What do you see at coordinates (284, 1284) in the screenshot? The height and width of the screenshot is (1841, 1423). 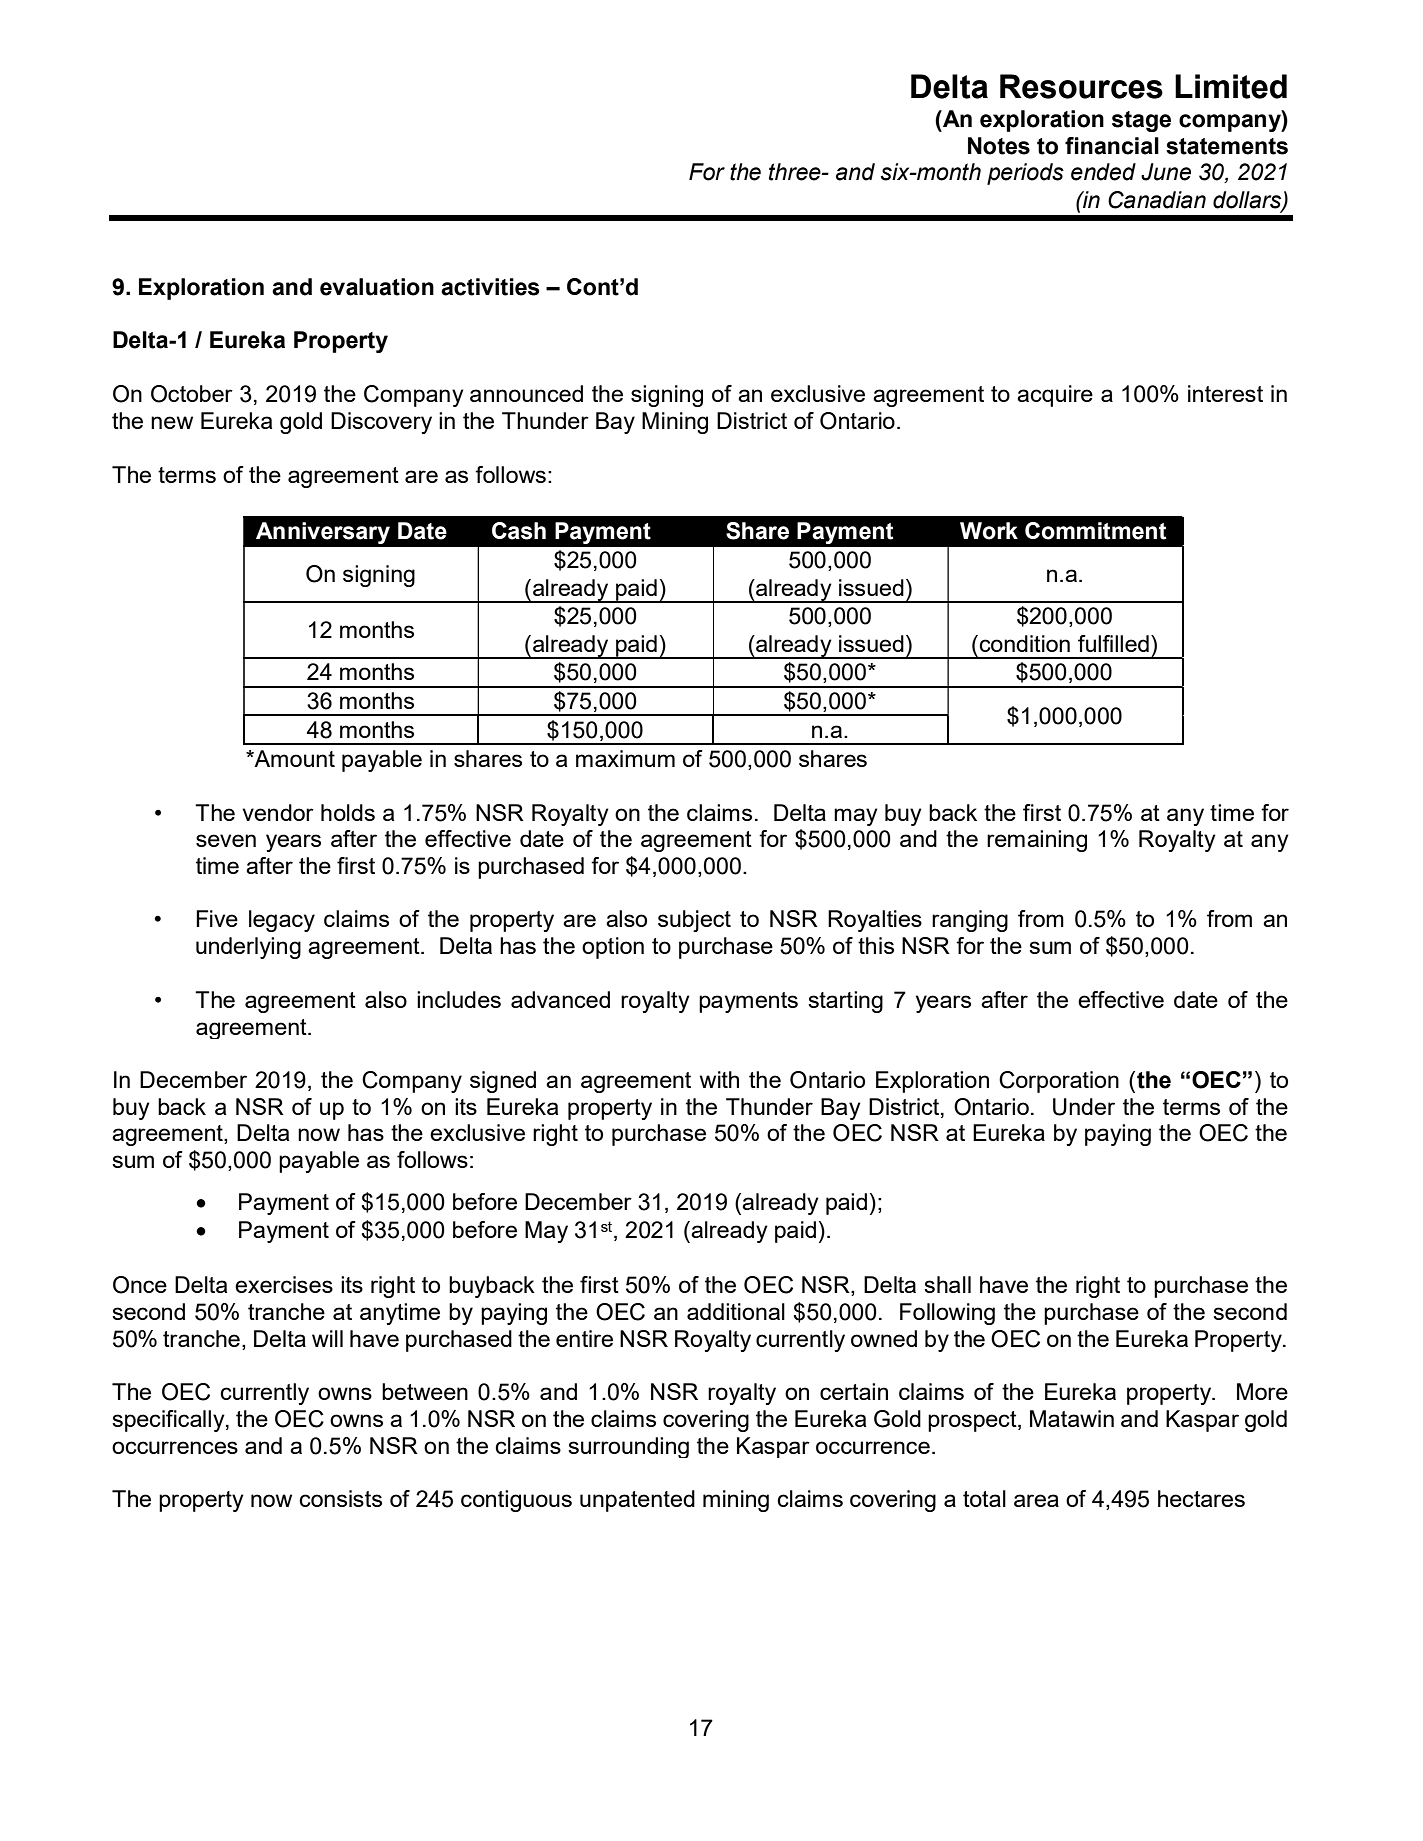 I see `exercises` at bounding box center [284, 1284].
